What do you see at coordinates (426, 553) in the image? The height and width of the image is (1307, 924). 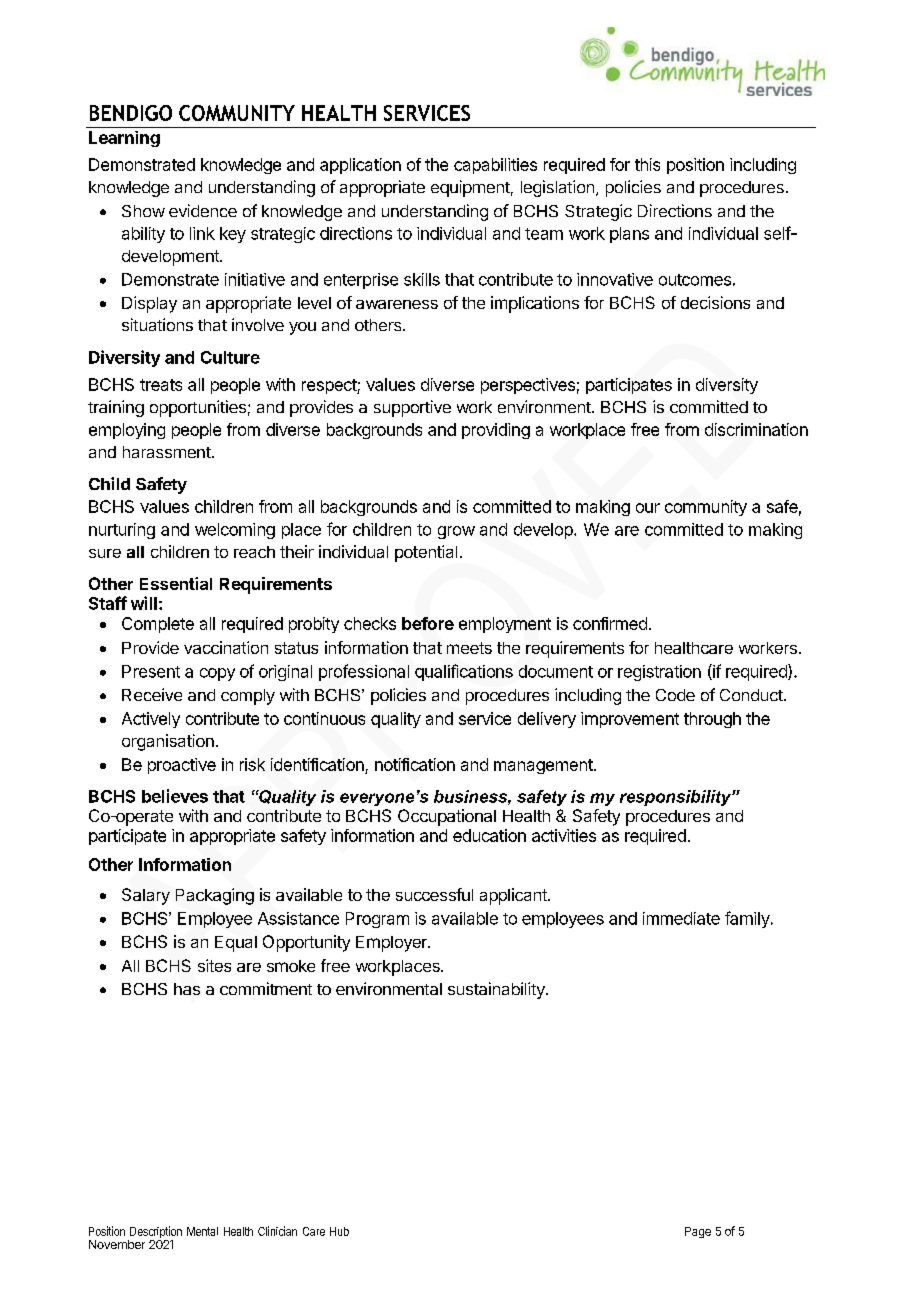 I see `potential` at bounding box center [426, 553].
